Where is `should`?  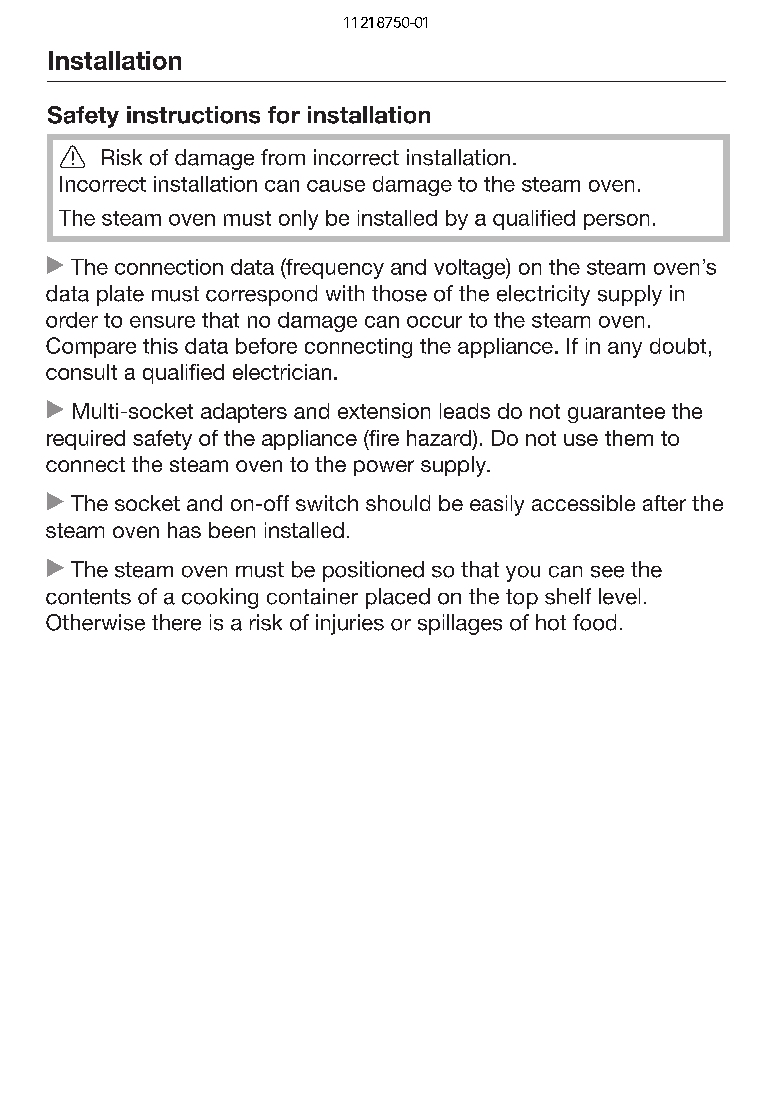 should is located at coordinates (398, 503).
